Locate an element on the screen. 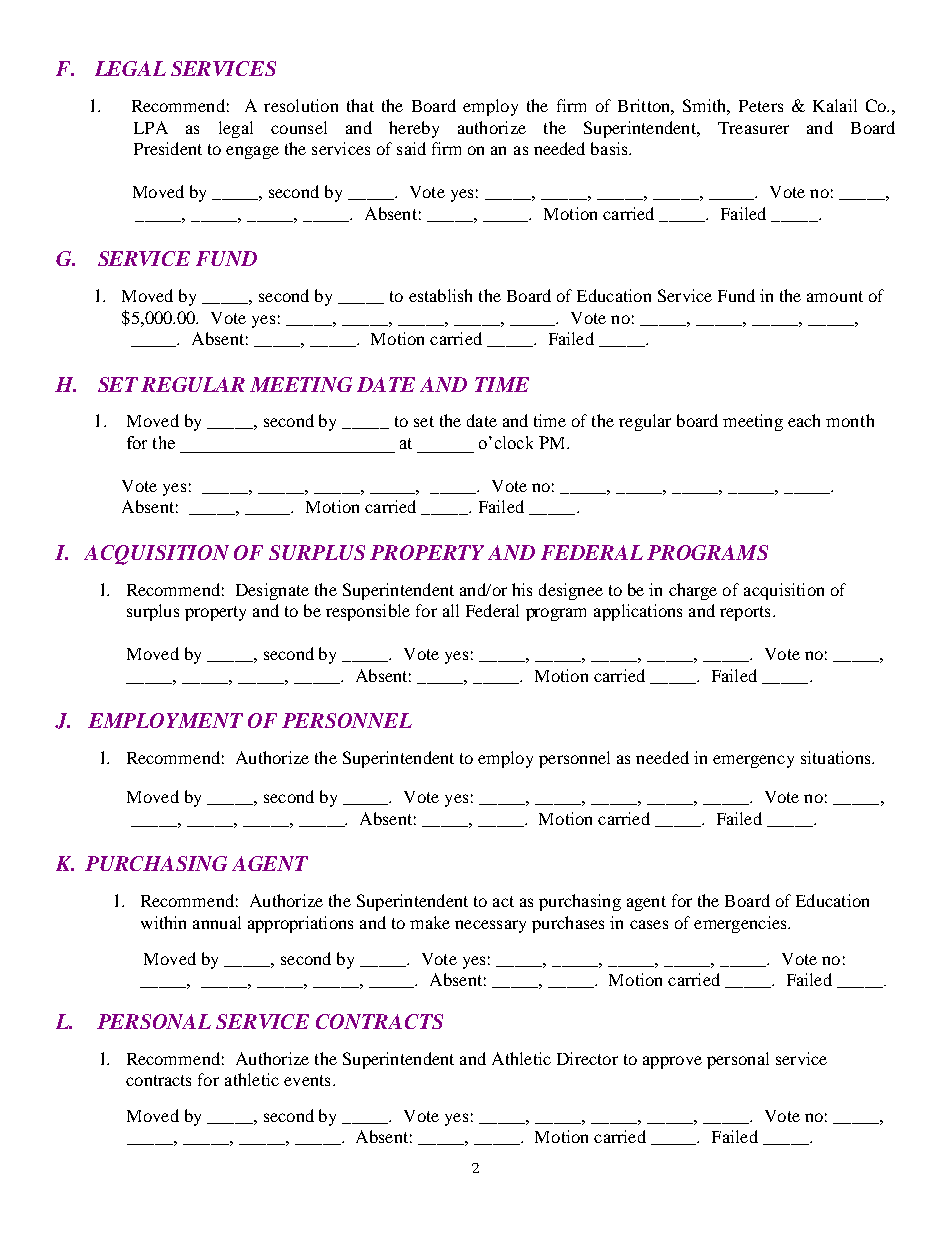  his is located at coordinates (522, 589).
